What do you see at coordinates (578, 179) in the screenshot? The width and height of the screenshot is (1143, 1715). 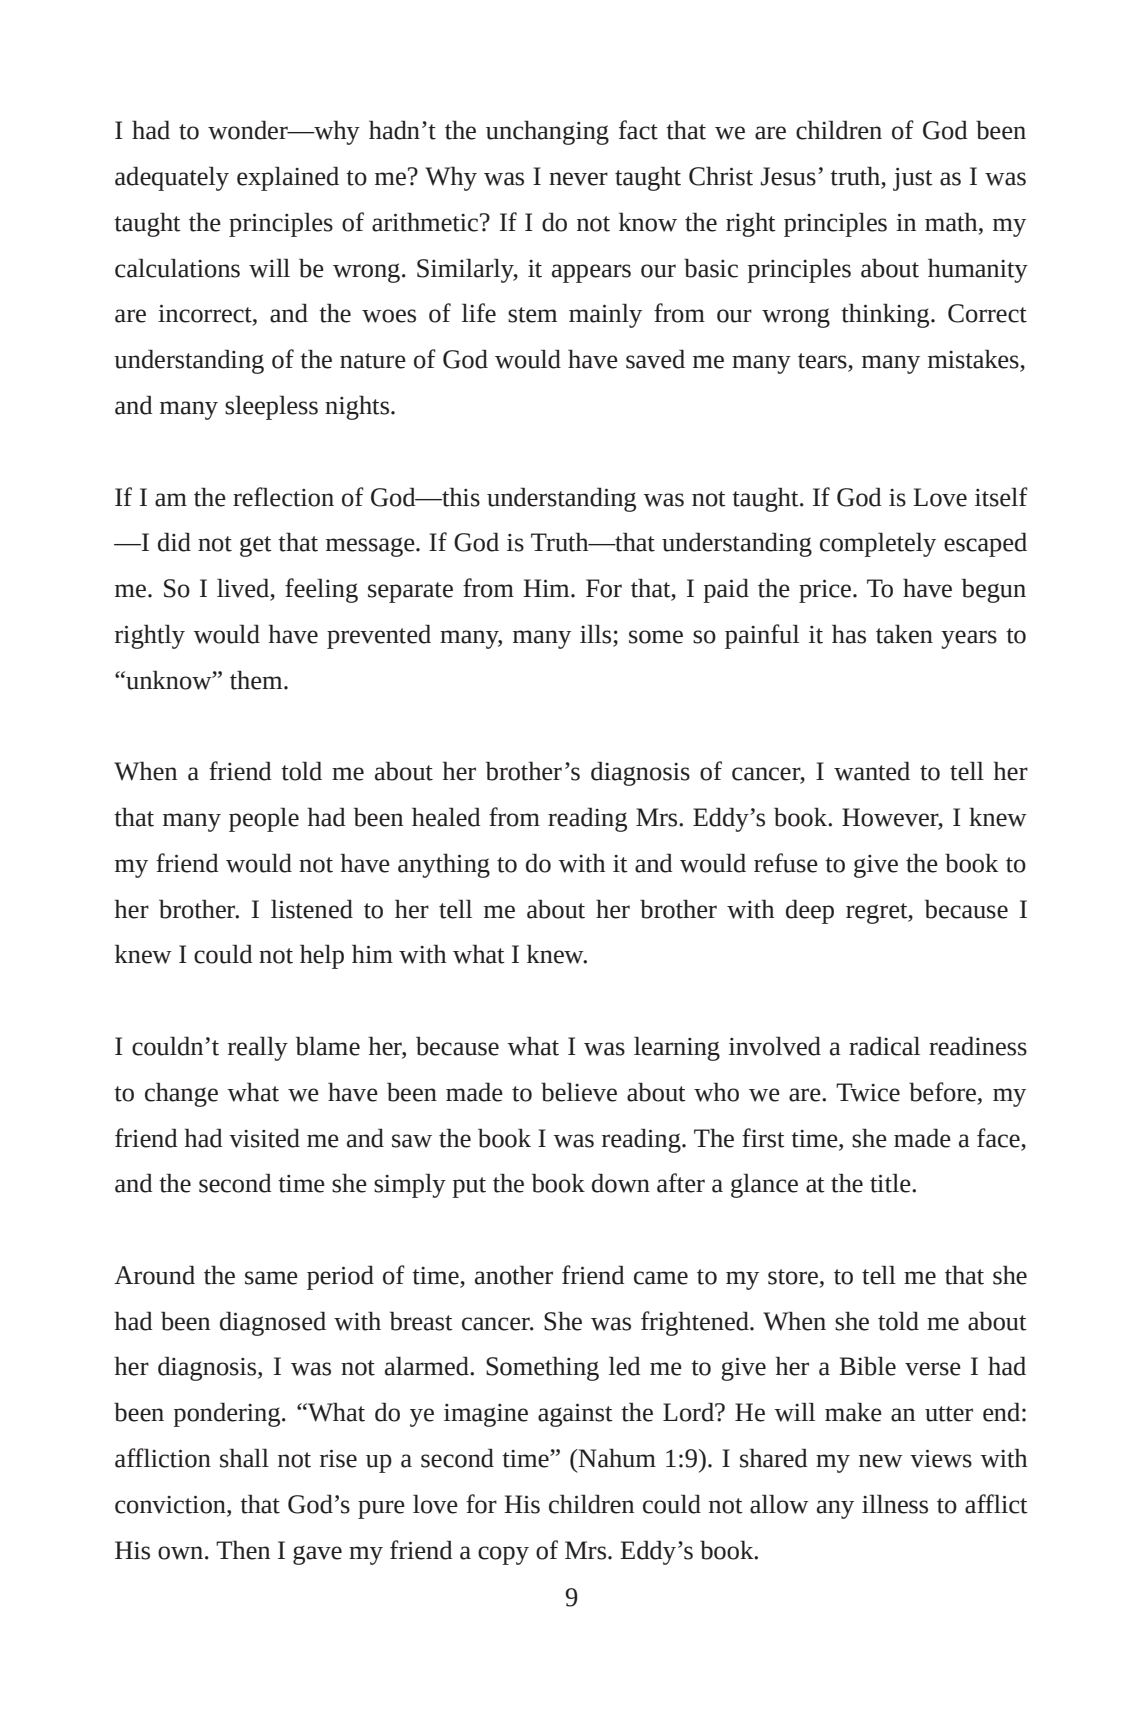 I see `never` at bounding box center [578, 179].
